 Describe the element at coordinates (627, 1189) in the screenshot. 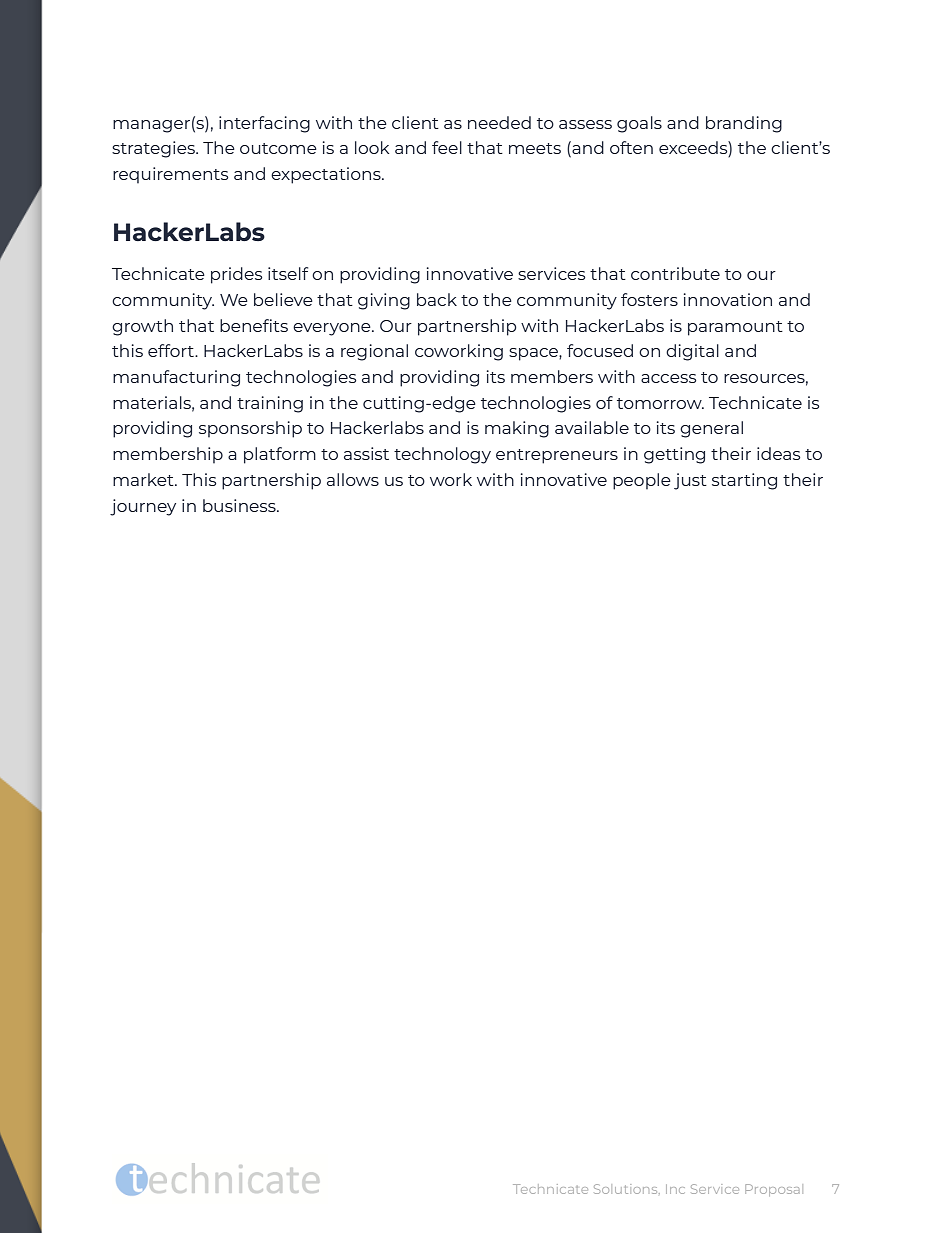

I see `Solutions` at that location.
